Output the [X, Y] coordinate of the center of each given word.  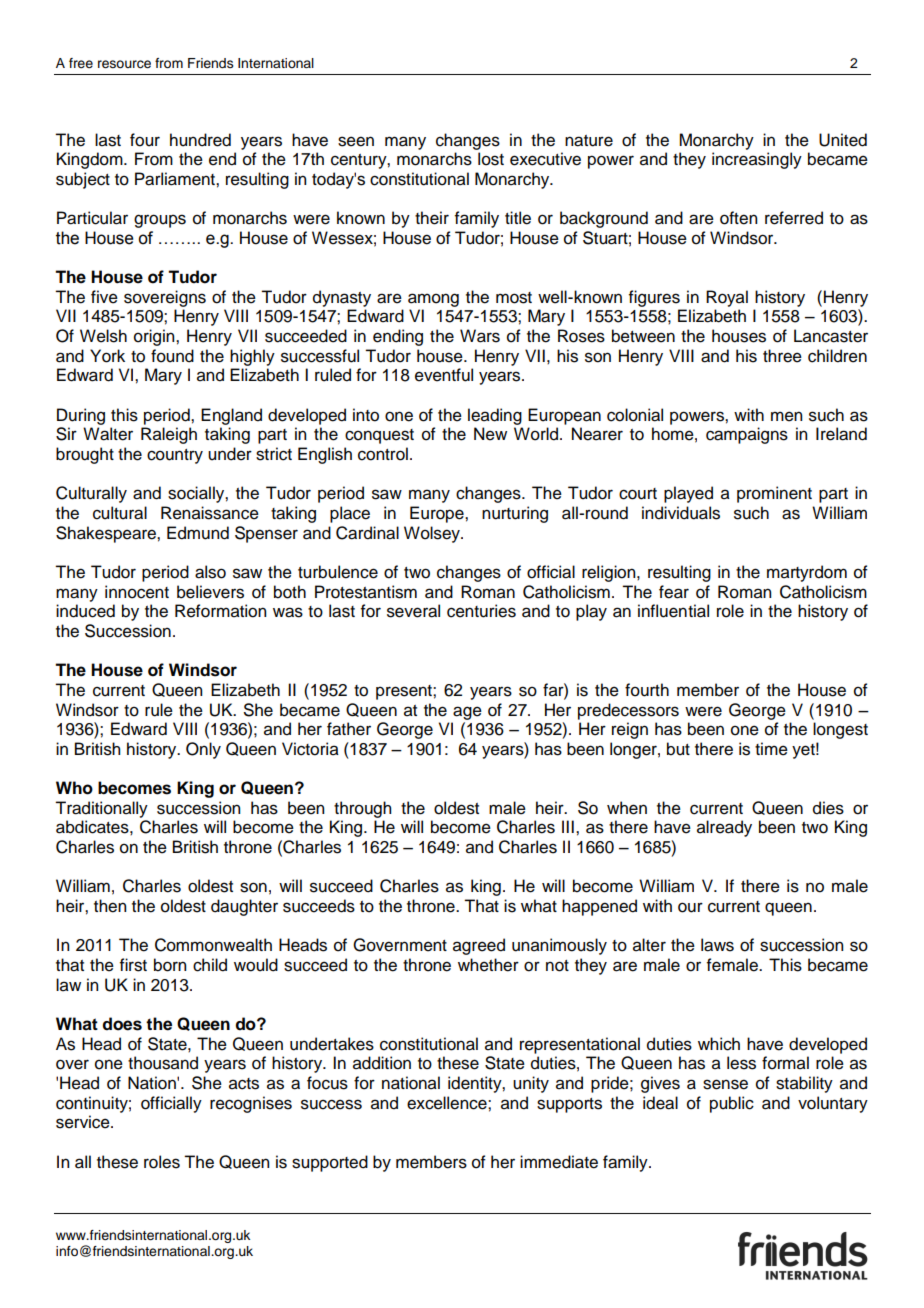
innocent [137, 592]
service [84, 1122]
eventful [444, 375]
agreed [479, 946]
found [172, 356]
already [724, 828]
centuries [481, 611]
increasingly [757, 160]
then [110, 906]
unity [531, 1084]
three [782, 356]
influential [673, 611]
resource [124, 64]
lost [491, 159]
